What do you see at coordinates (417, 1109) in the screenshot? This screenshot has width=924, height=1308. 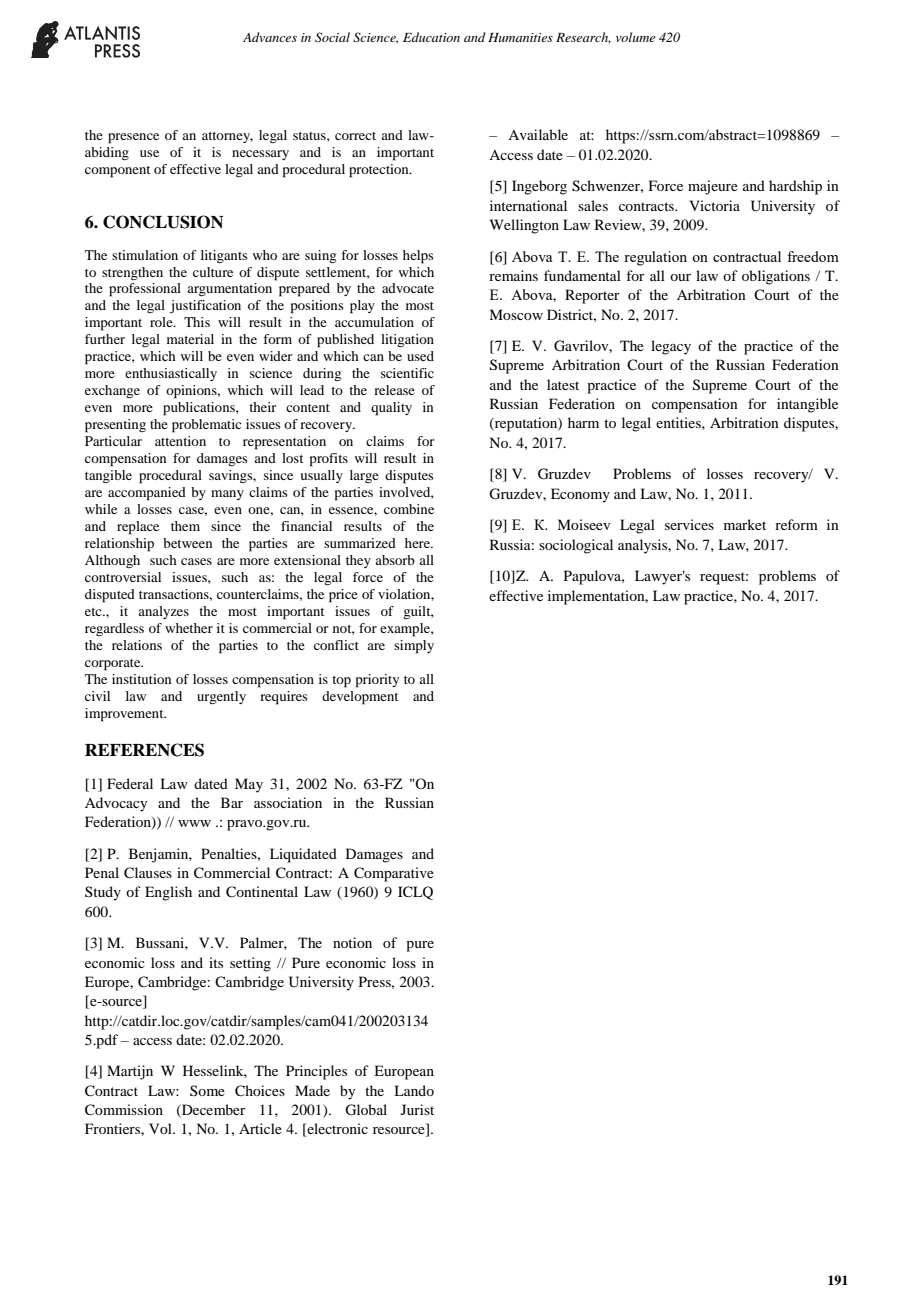 I see `Jurist` at bounding box center [417, 1109].
